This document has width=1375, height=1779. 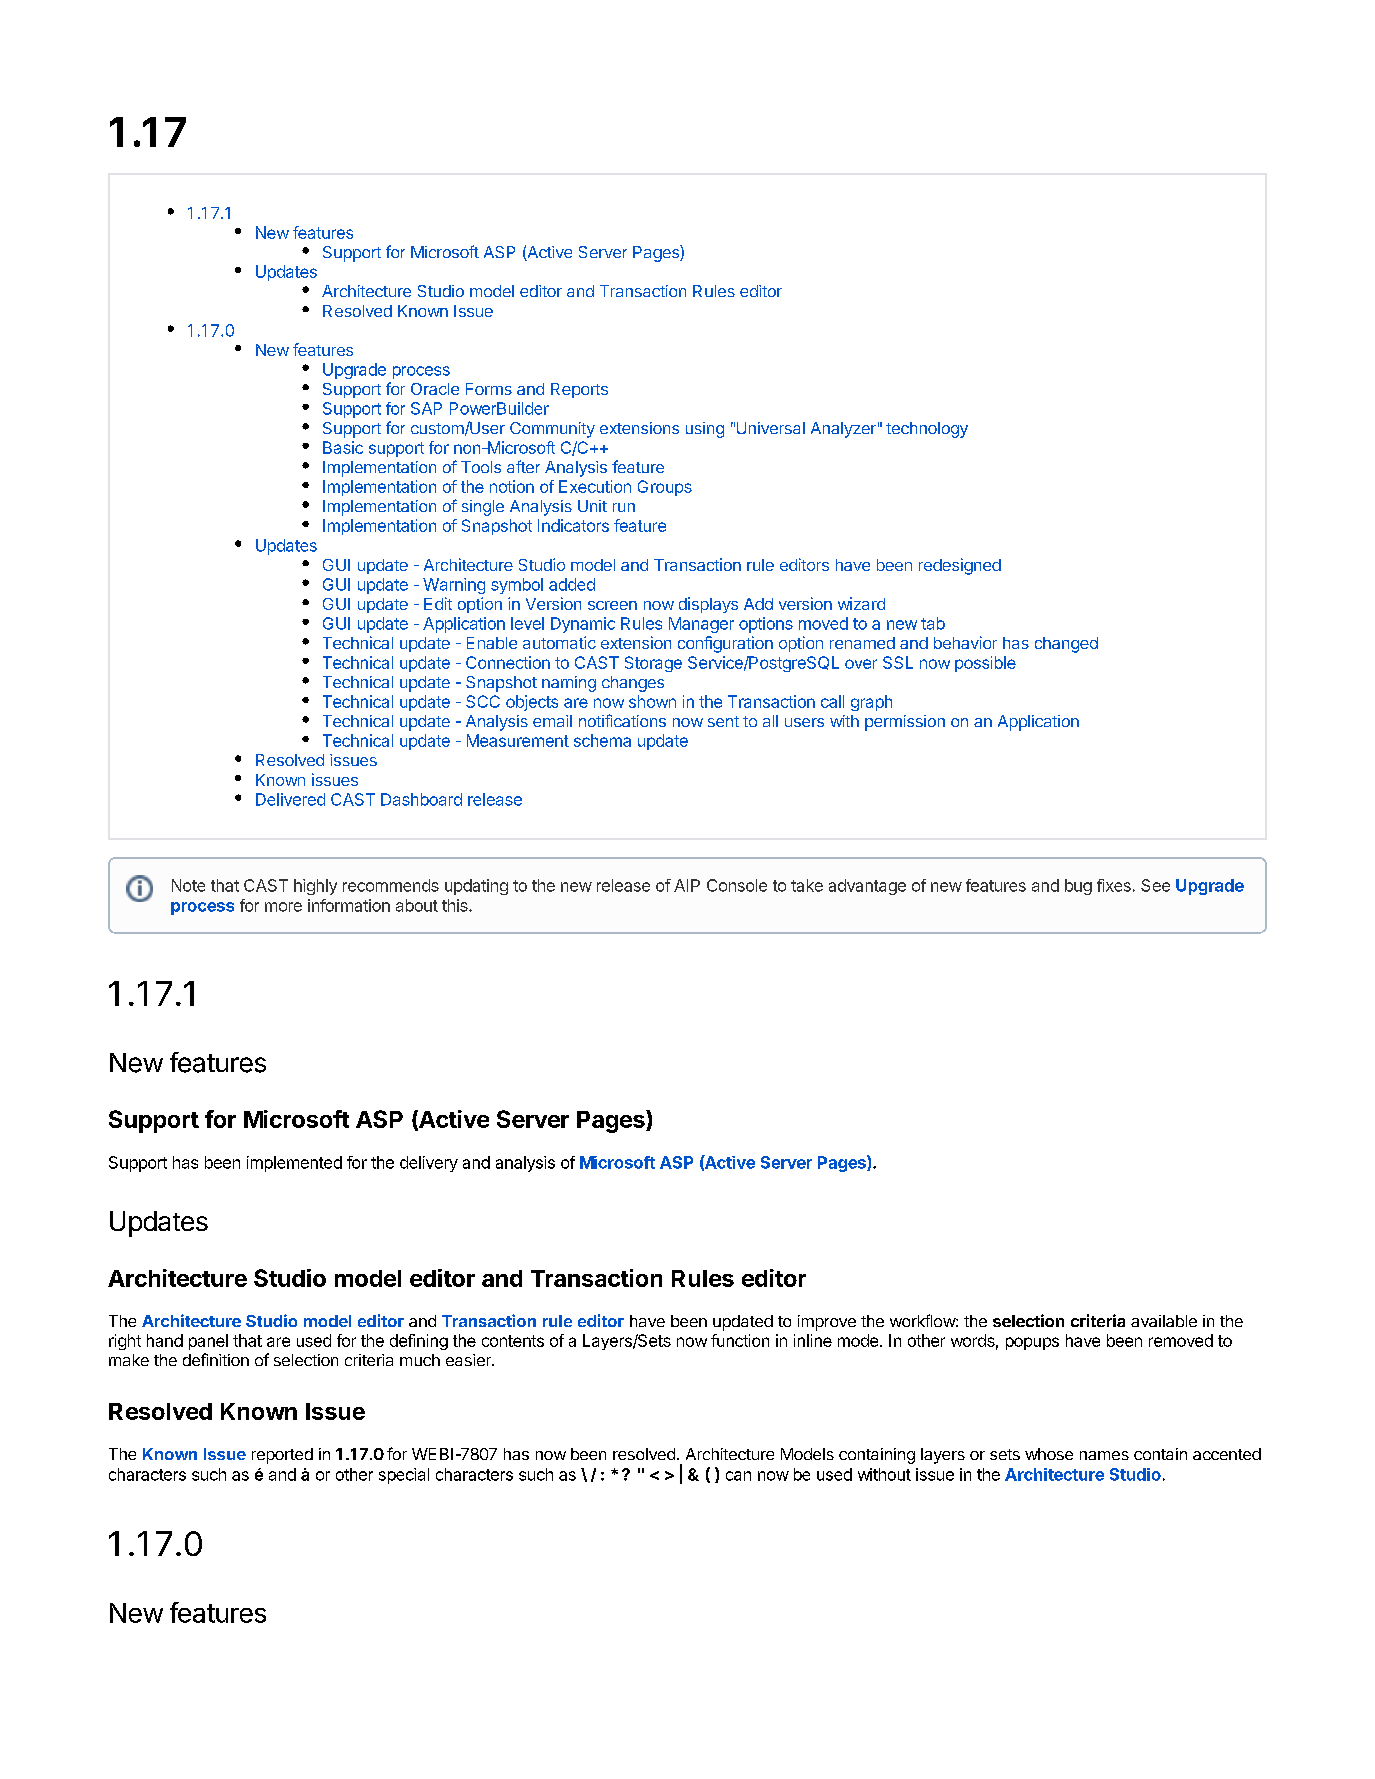 I want to click on AIP, so click(x=687, y=885).
